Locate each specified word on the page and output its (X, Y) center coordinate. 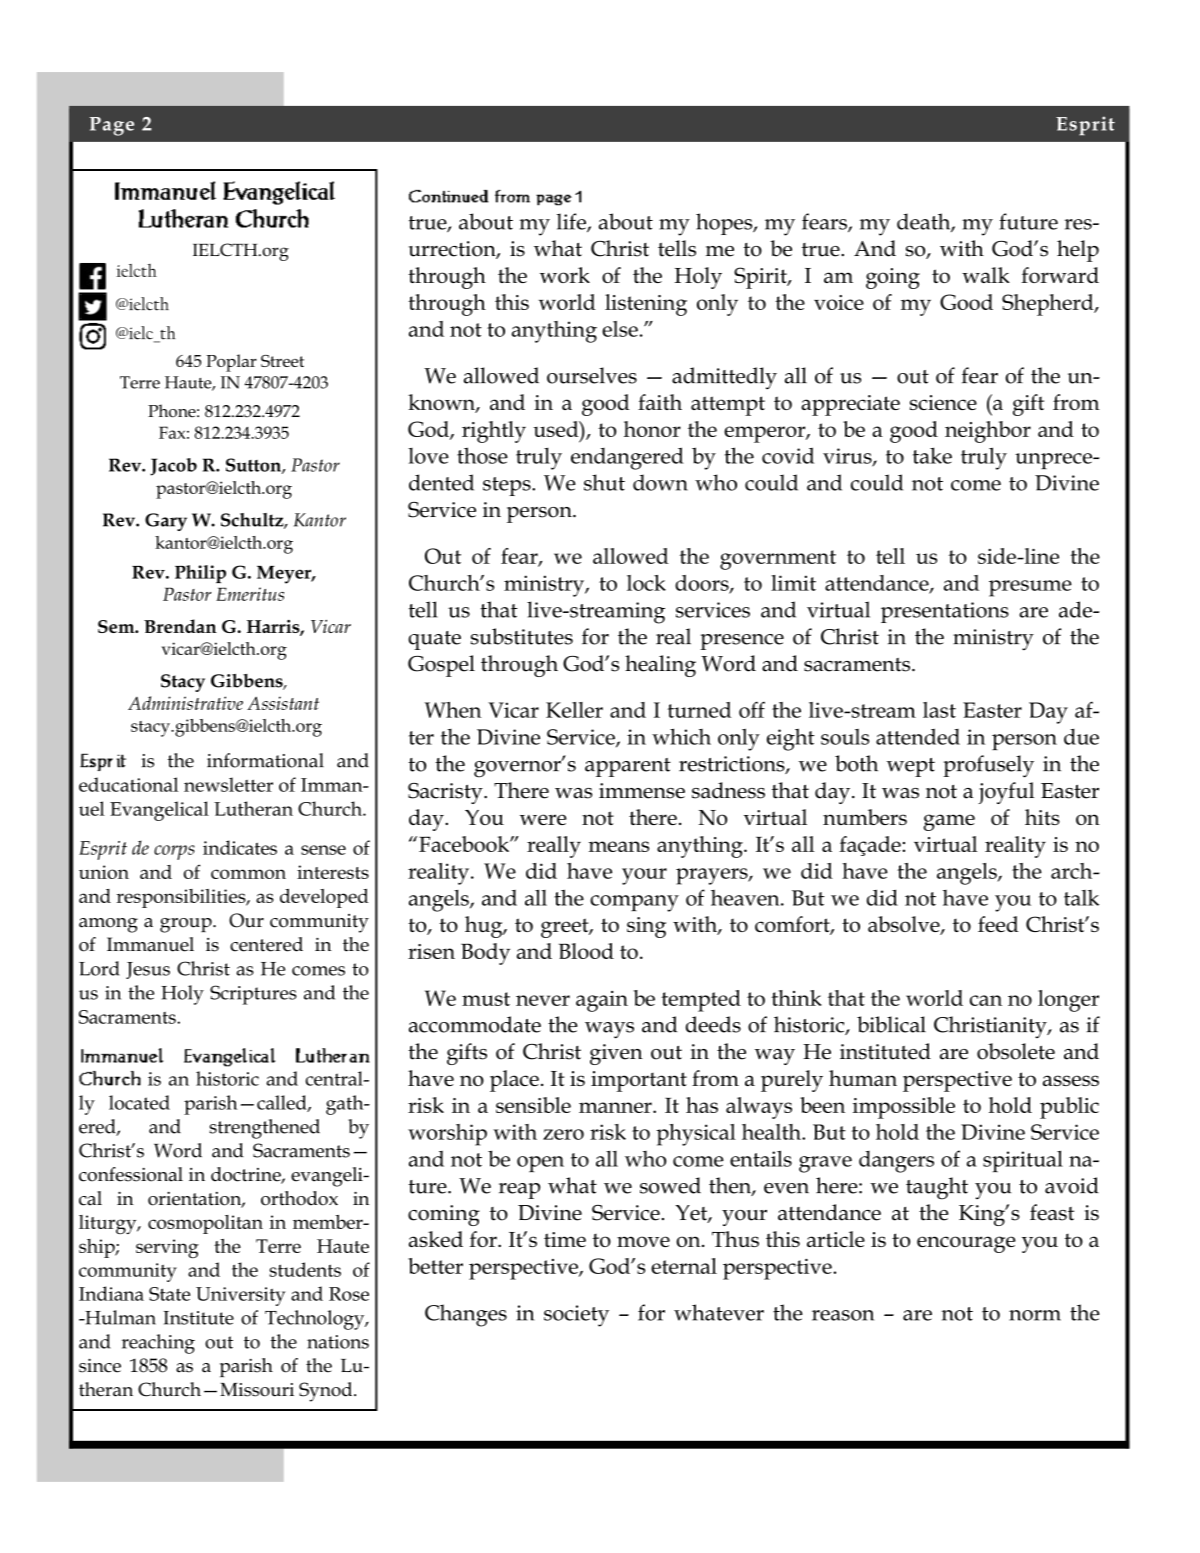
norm (1035, 1315)
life (572, 222)
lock (646, 583)
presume (1030, 588)
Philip (200, 574)
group (187, 925)
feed (998, 924)
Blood (586, 951)
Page (112, 126)
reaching (158, 1344)
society (576, 1316)
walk (986, 275)
